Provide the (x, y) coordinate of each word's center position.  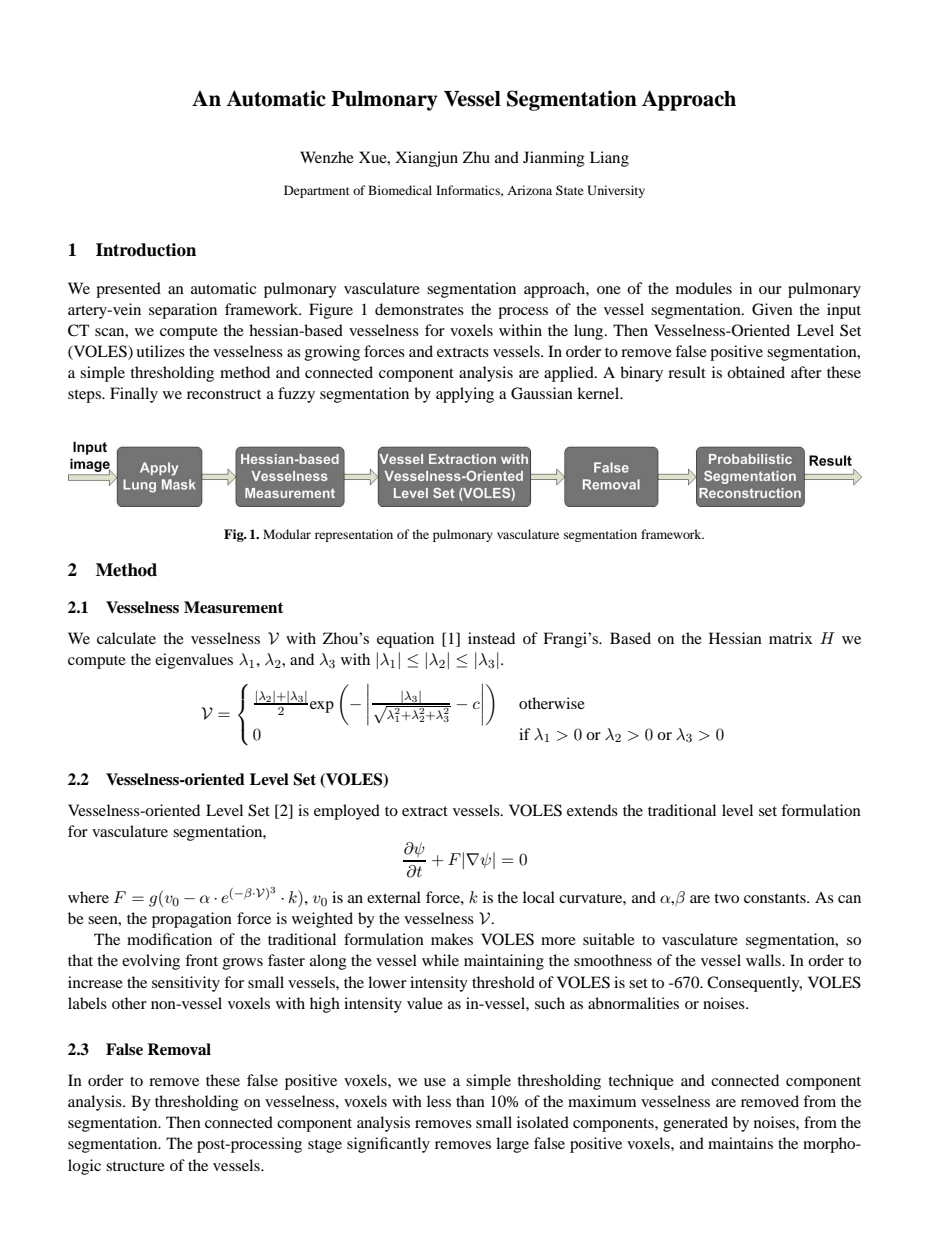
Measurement (233, 607)
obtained (756, 372)
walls (764, 960)
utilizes (160, 351)
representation (354, 535)
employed (347, 812)
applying (465, 395)
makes (452, 939)
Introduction (146, 250)
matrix (791, 638)
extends (592, 810)
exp (322, 707)
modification (169, 939)
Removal (179, 1049)
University (616, 191)
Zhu (476, 157)
